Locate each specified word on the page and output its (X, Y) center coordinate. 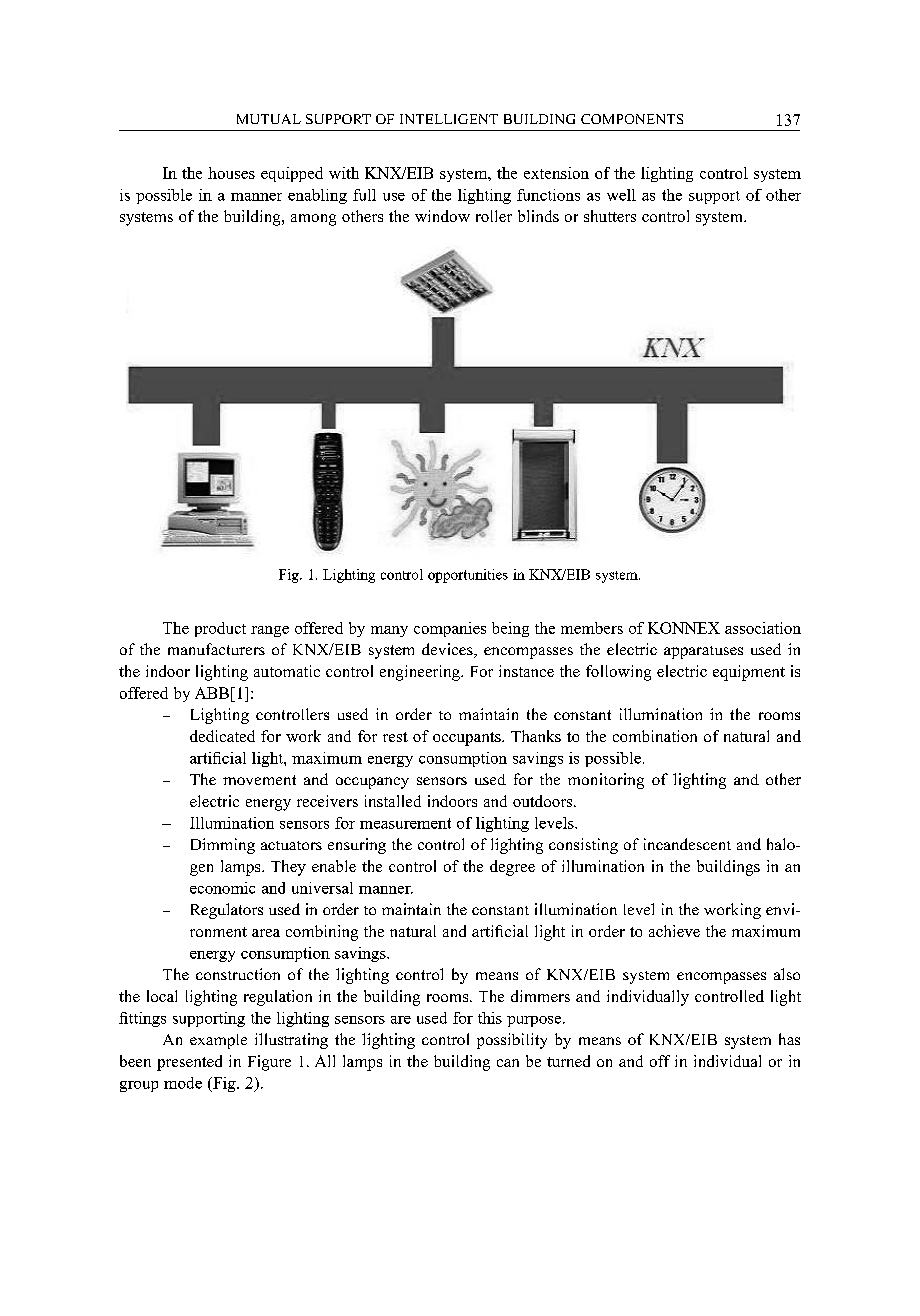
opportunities (468, 576)
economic (222, 888)
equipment (749, 673)
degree (512, 868)
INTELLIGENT (449, 119)
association (763, 628)
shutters (610, 216)
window (442, 216)
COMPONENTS (632, 119)
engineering (421, 673)
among (313, 220)
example (218, 1041)
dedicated (222, 736)
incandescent (687, 844)
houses (231, 173)
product (220, 629)
